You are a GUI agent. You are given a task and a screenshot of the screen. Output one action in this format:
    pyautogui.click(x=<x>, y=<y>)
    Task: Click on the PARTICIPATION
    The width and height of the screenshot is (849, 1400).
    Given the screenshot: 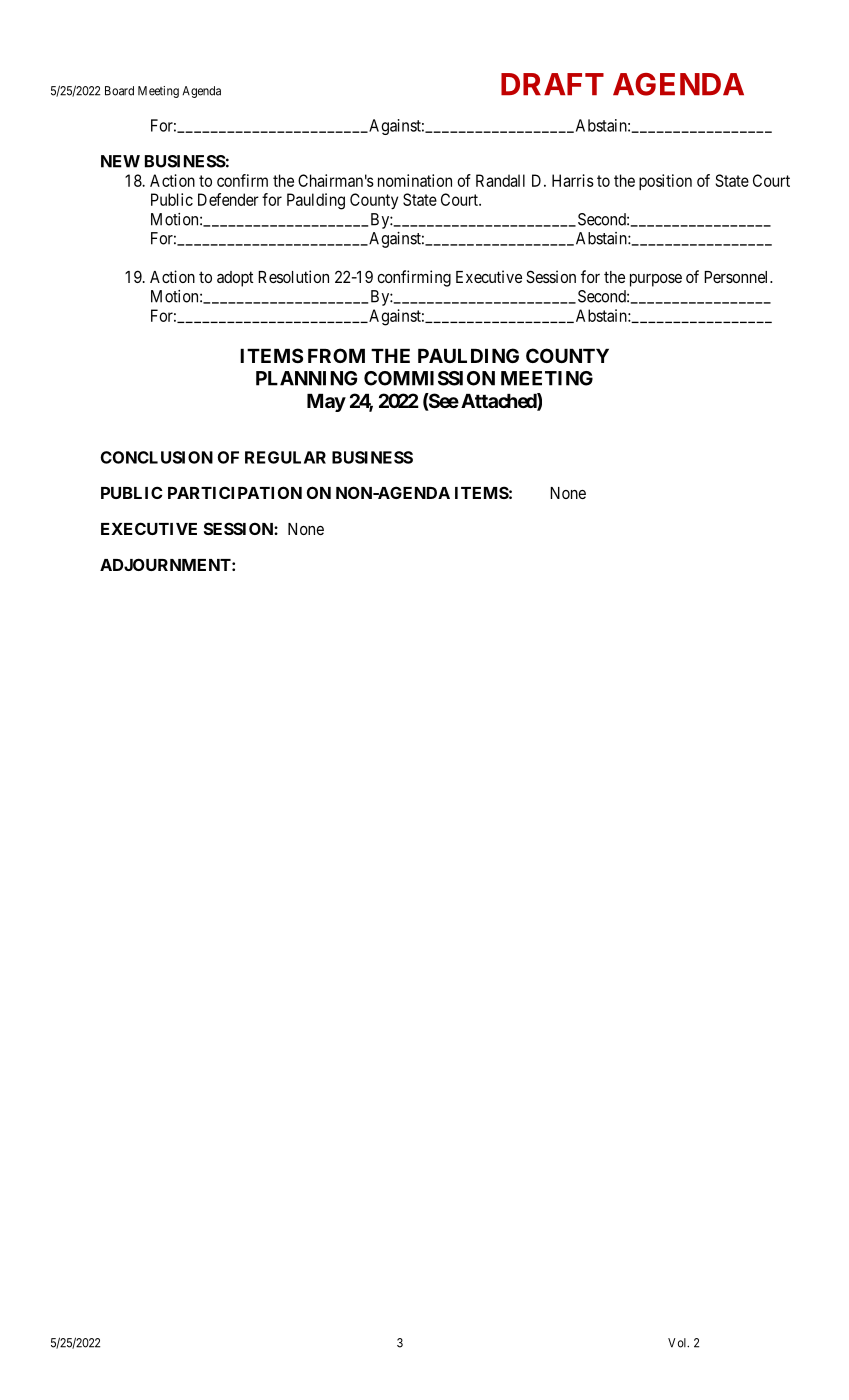 What is the action you would take?
    pyautogui.click(x=235, y=492)
